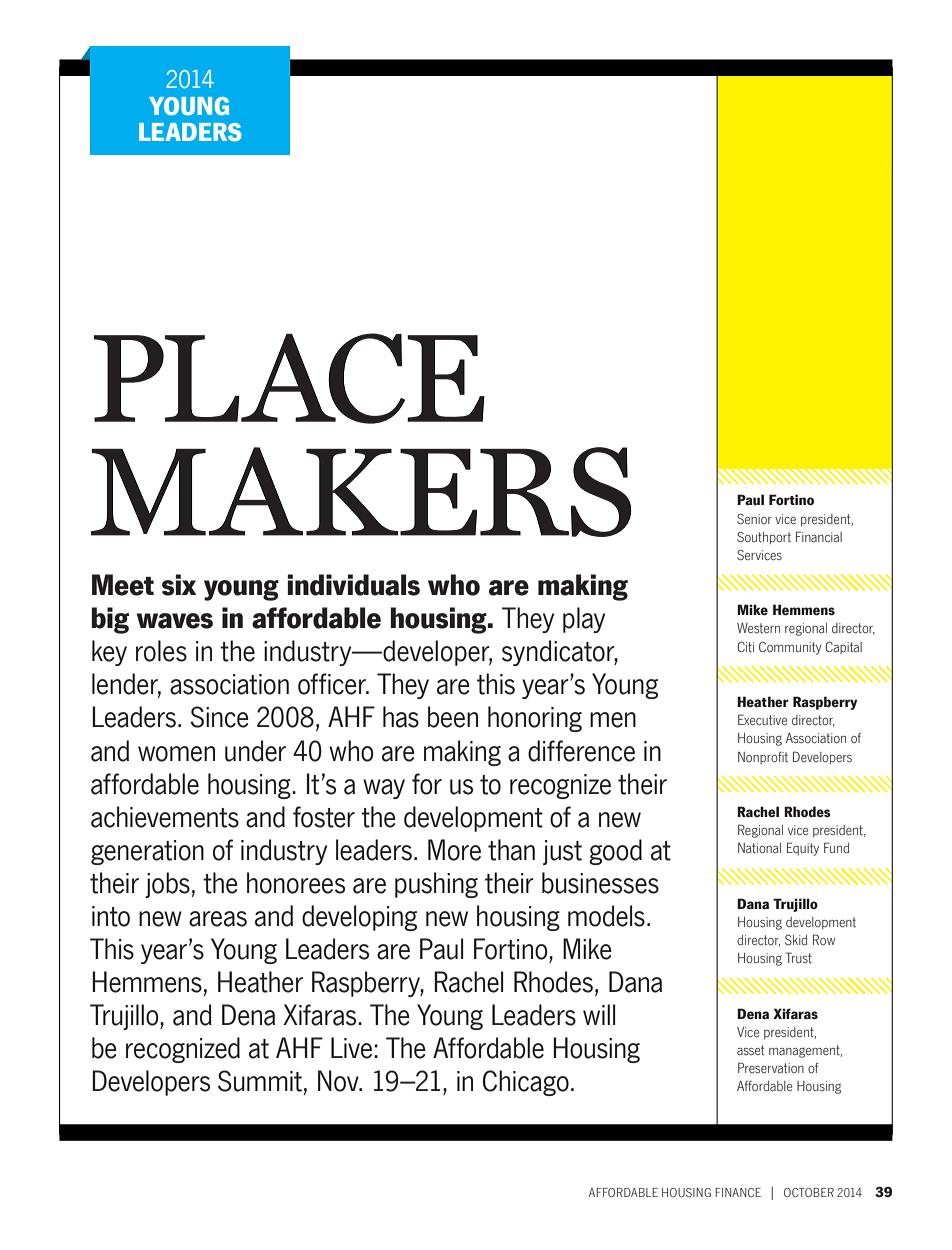  Describe the element at coordinates (260, 1081) in the image. I see `Summit` at that location.
